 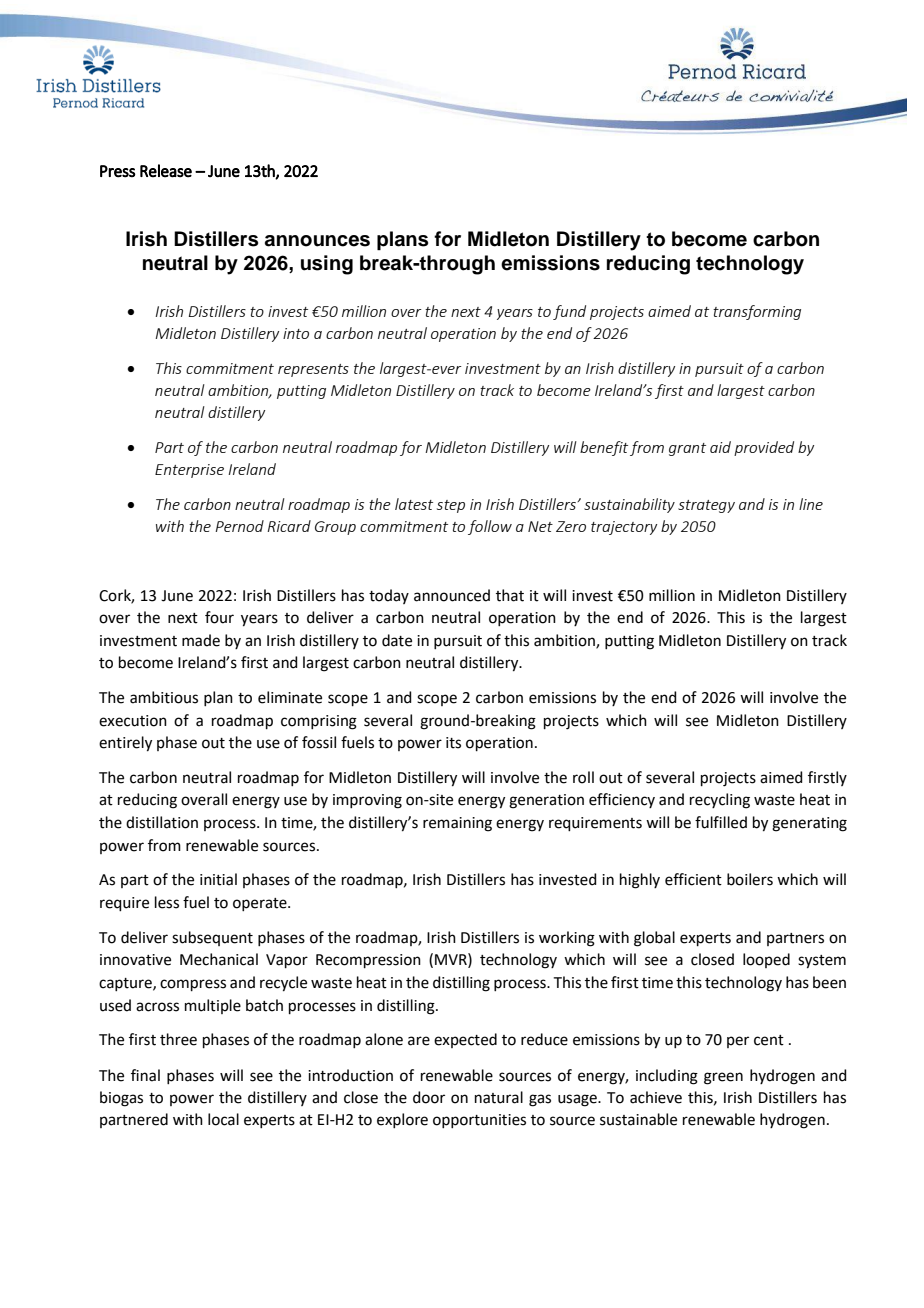 I want to click on Enterprise, so click(x=189, y=471).
